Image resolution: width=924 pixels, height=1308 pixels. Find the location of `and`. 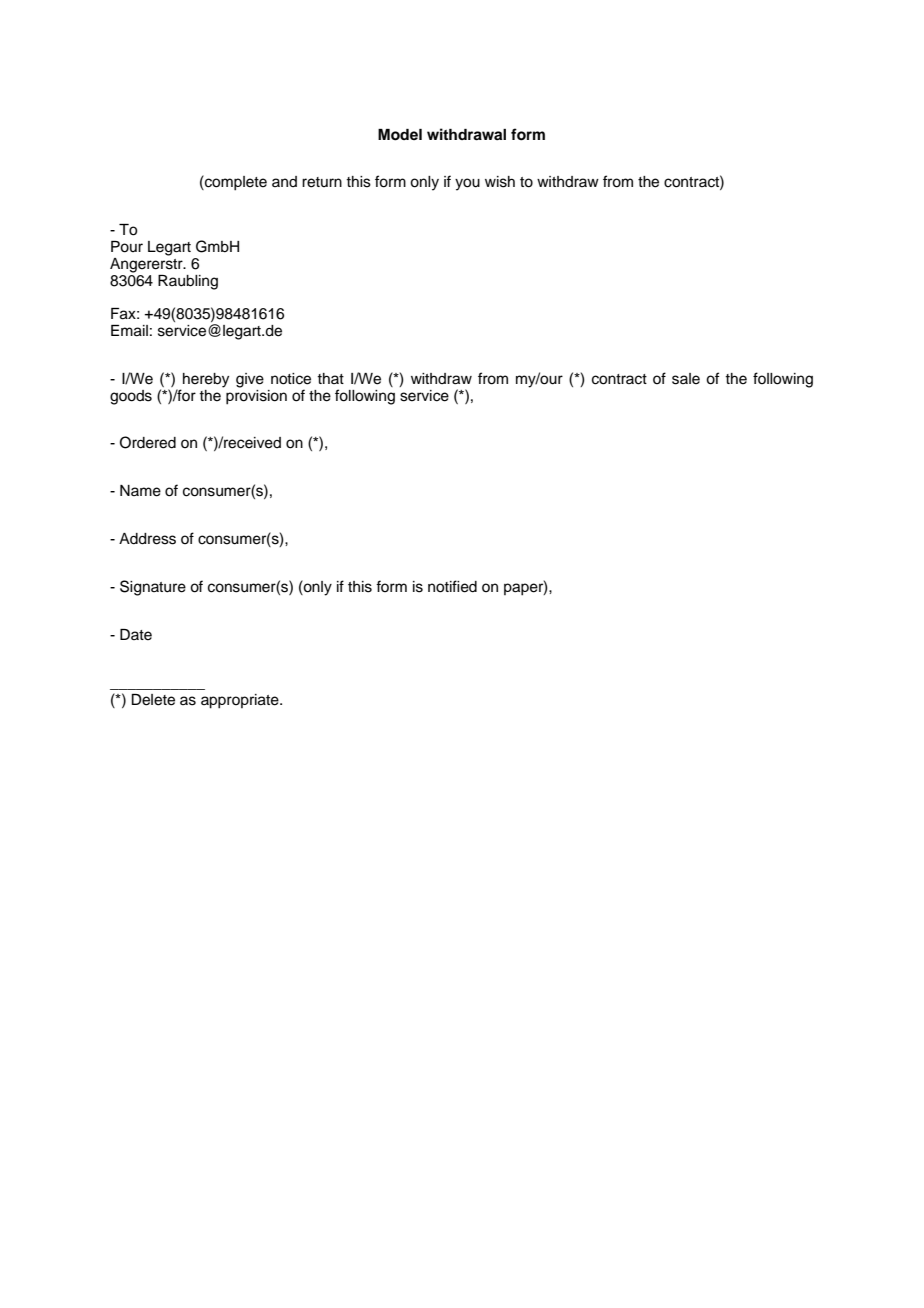

and is located at coordinates (284, 181).
